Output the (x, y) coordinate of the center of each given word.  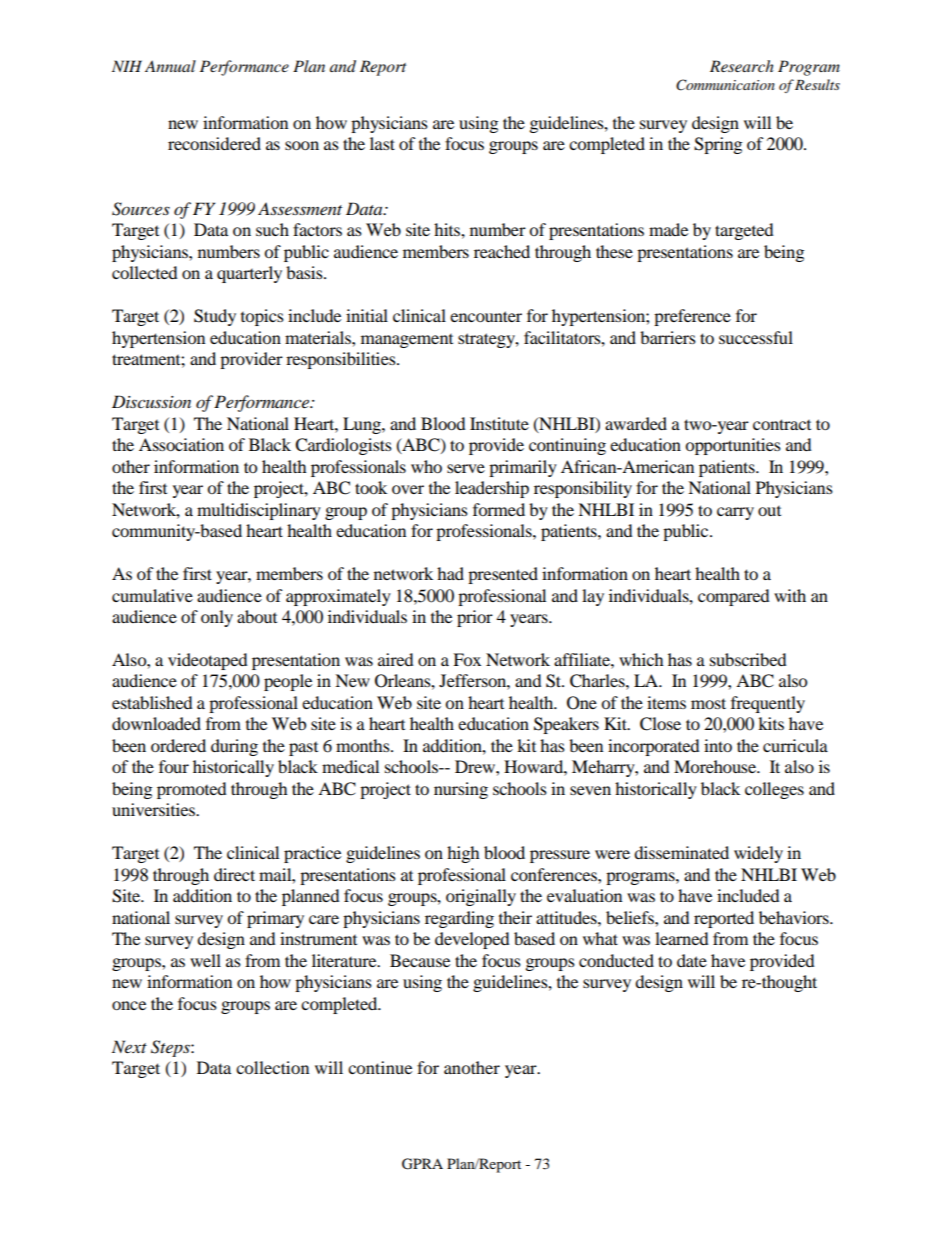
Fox (467, 659)
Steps (171, 1048)
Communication (725, 85)
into (718, 745)
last (382, 143)
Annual (170, 66)
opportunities (733, 446)
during (234, 747)
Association (181, 444)
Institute (499, 423)
